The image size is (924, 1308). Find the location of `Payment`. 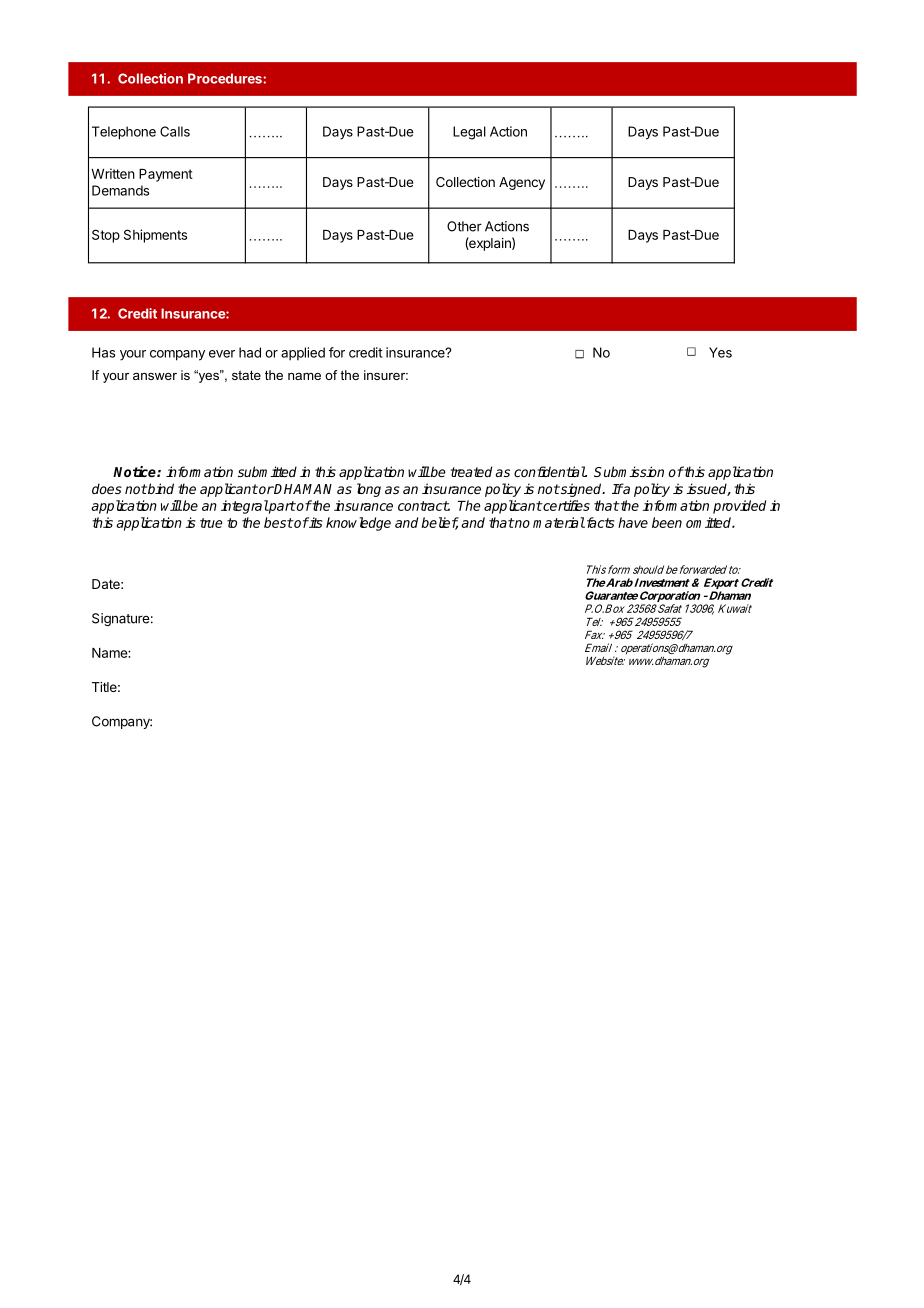

Payment is located at coordinates (166, 175).
